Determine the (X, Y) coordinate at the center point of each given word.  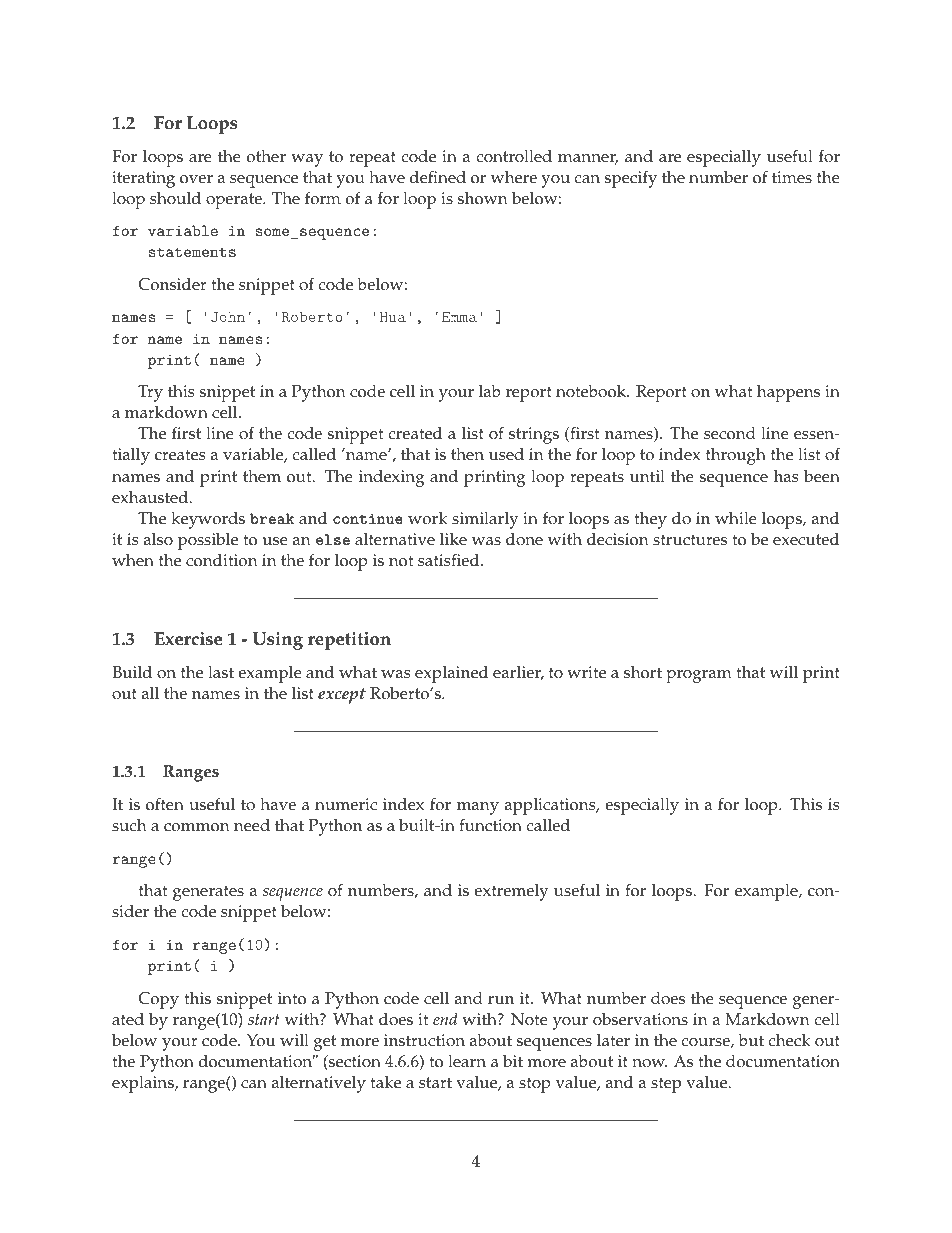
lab (490, 391)
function (490, 825)
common (197, 827)
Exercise (188, 639)
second (730, 433)
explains (144, 1084)
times (792, 177)
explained (451, 674)
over (196, 179)
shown (483, 198)
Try (150, 393)
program (699, 676)
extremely (511, 892)
